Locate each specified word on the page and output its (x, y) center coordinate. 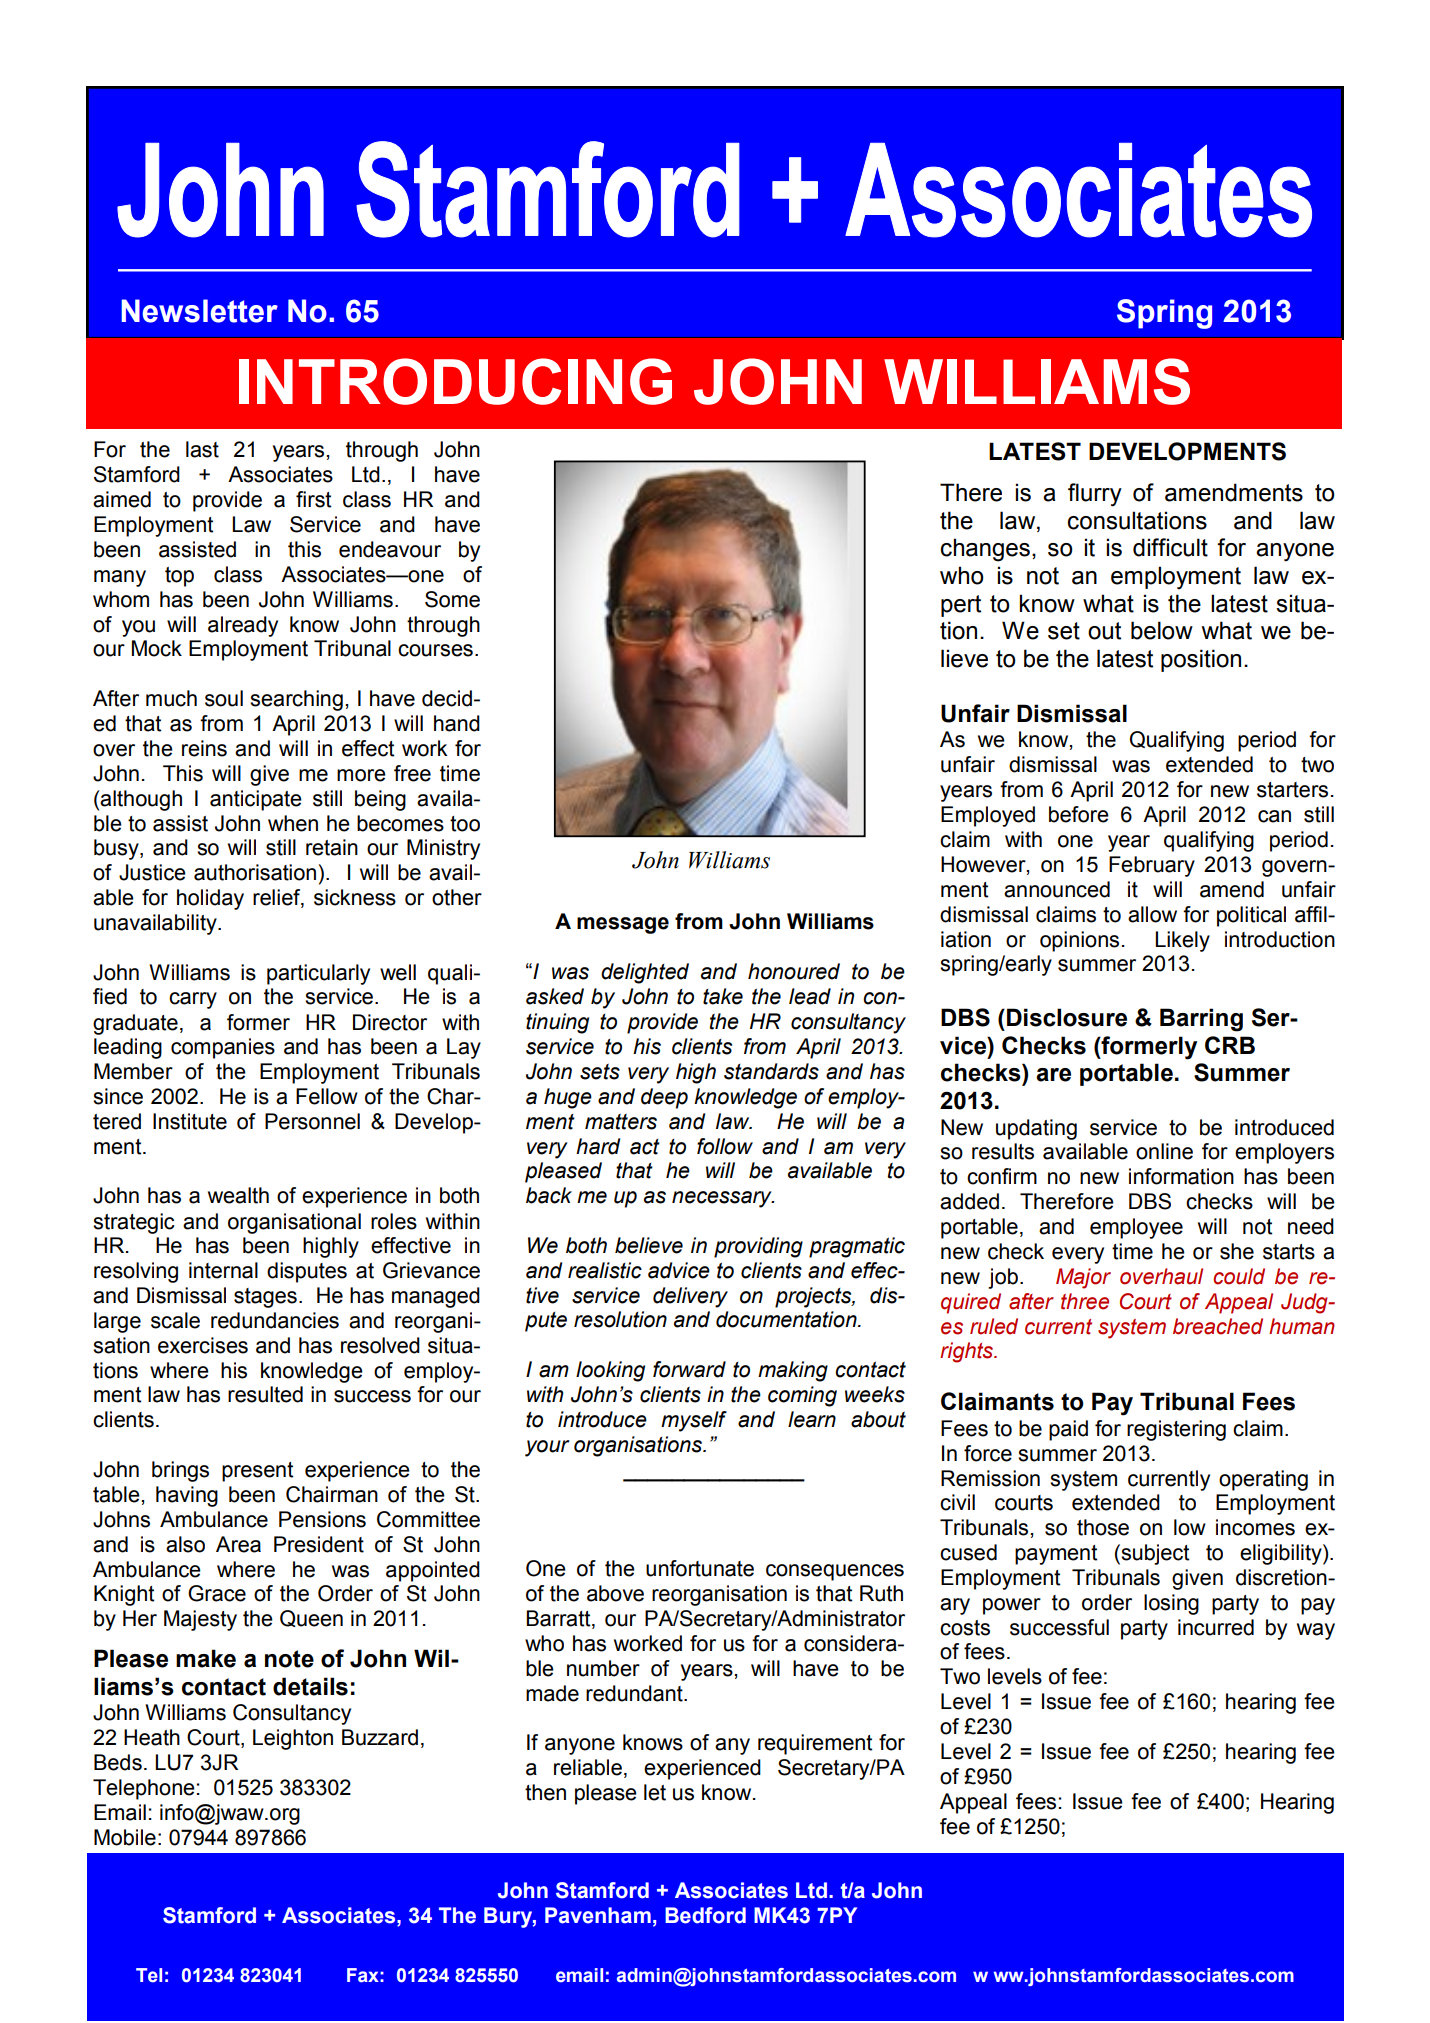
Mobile (125, 1837)
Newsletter (200, 311)
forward (689, 1369)
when (293, 823)
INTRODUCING (455, 381)
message (623, 925)
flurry (1095, 495)
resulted (265, 1394)
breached (1218, 1326)
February (1152, 866)
